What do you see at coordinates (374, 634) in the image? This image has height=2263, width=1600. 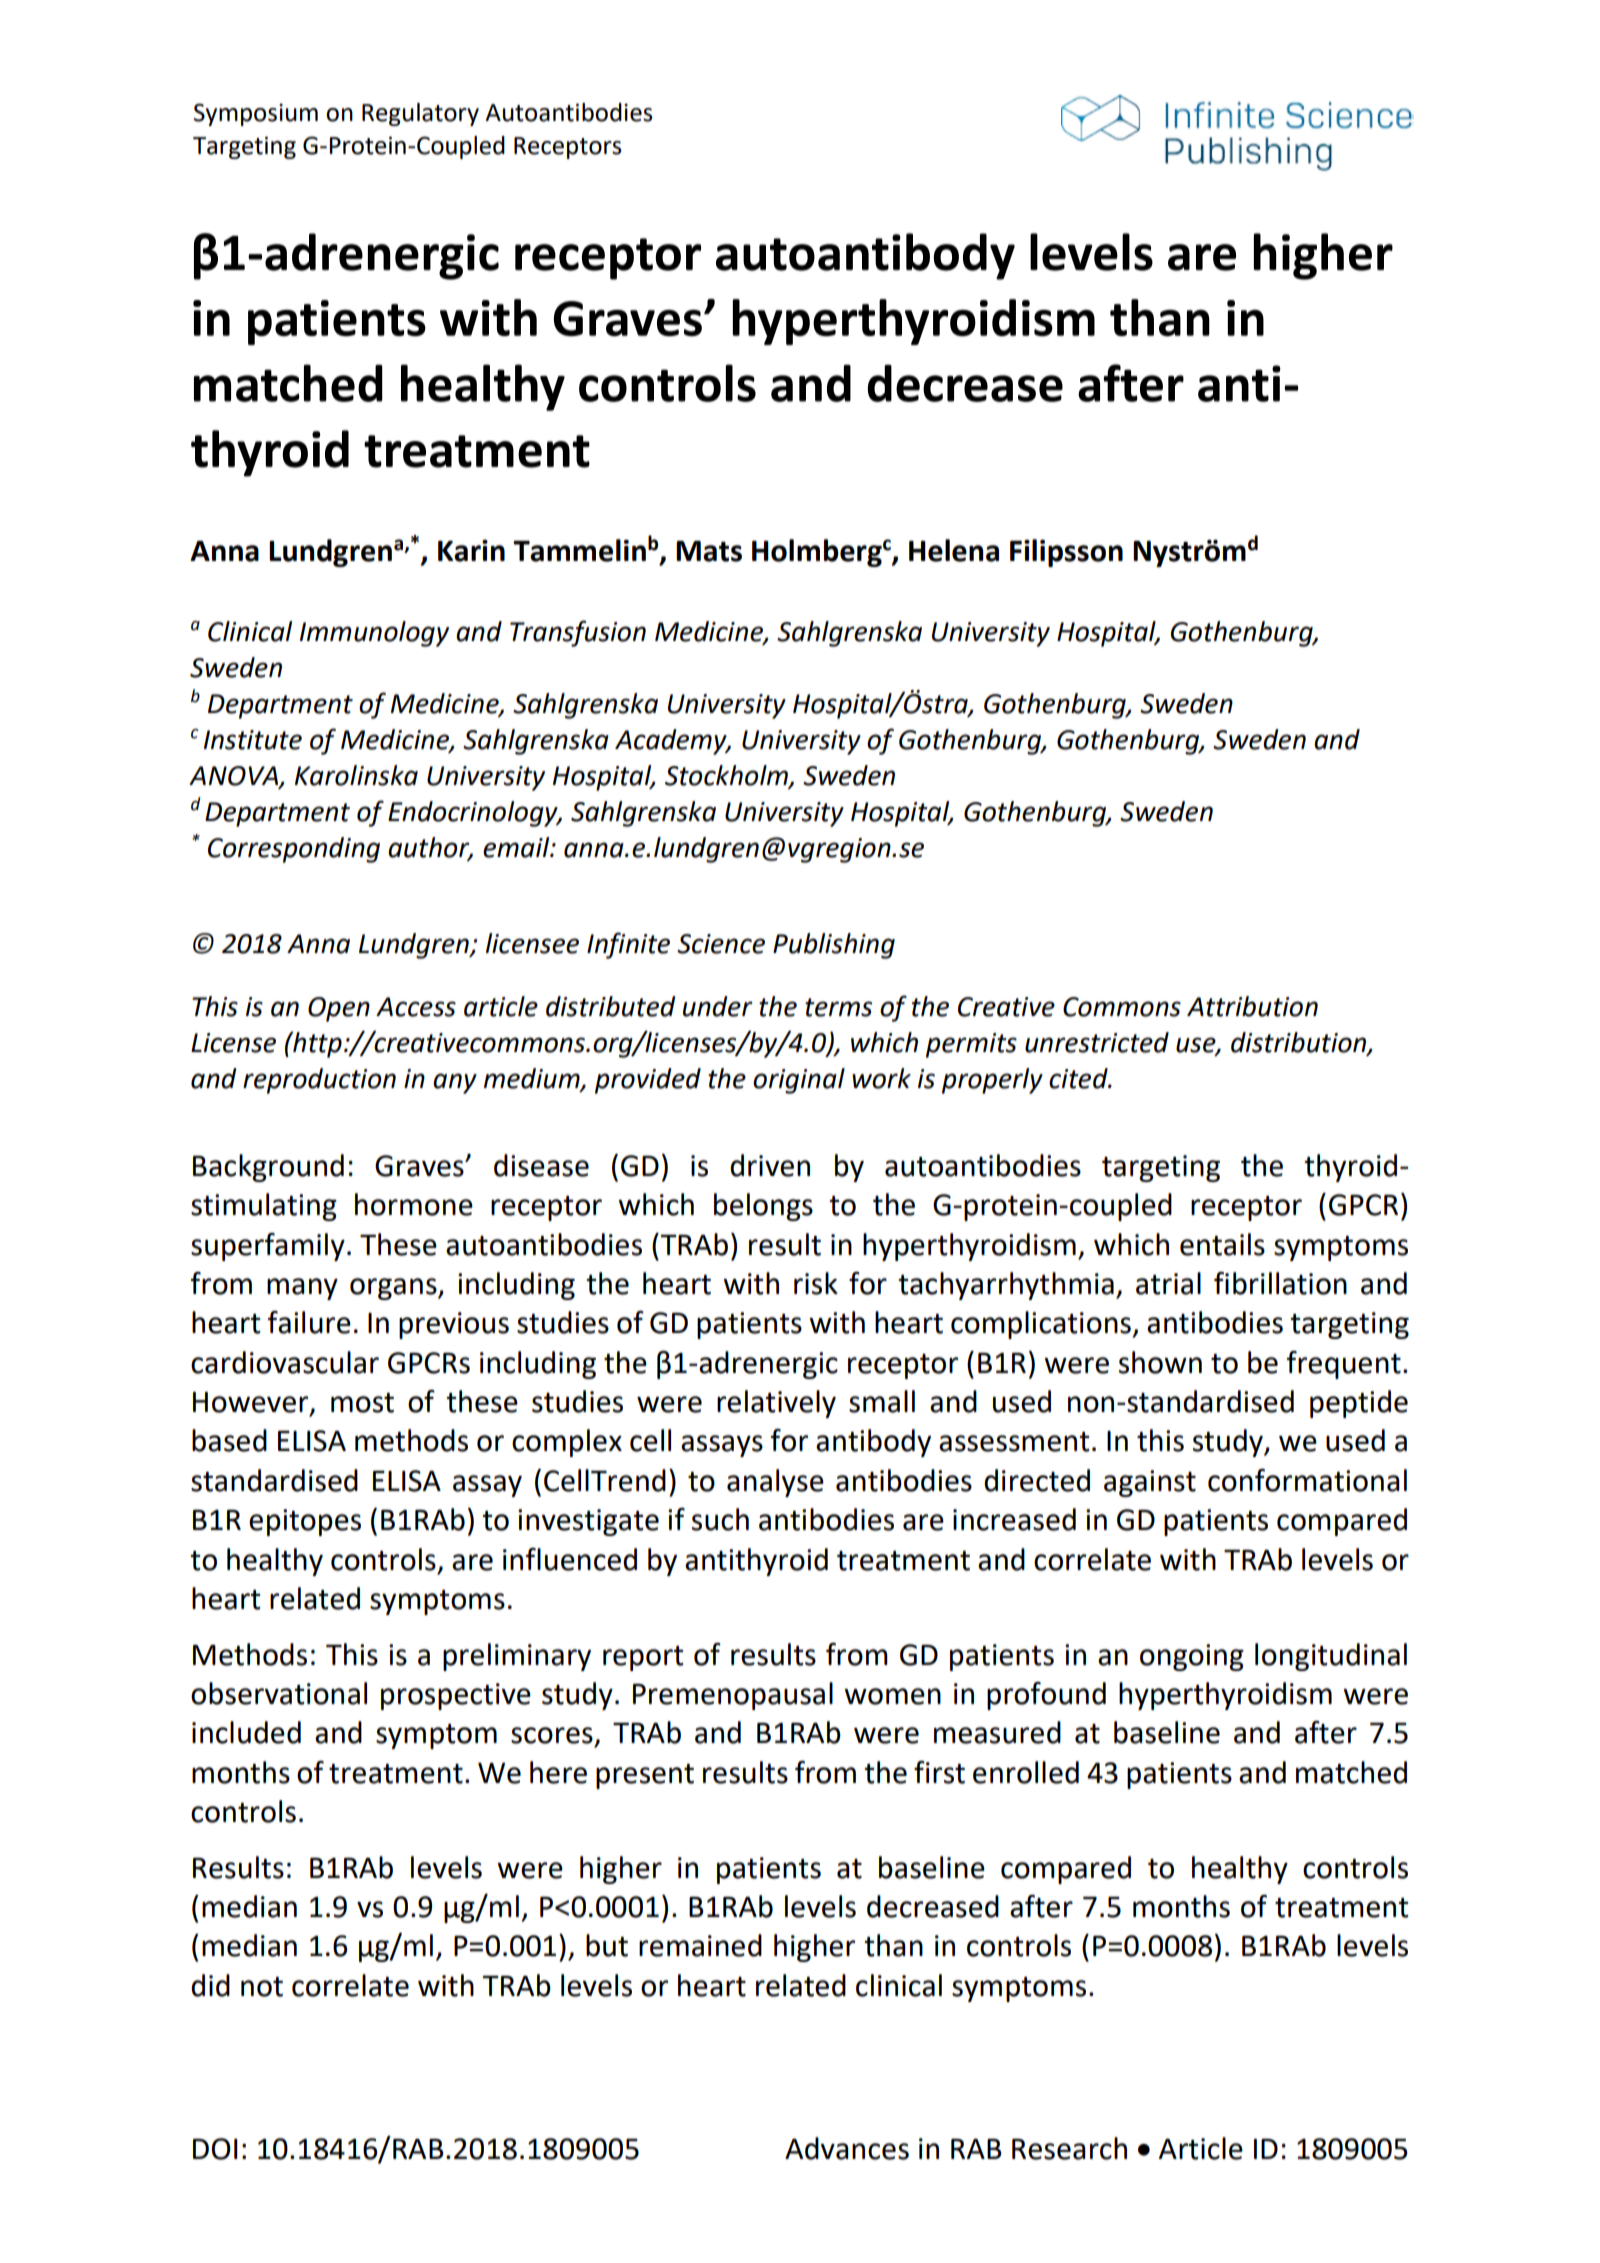 I see `Immunology` at bounding box center [374, 634].
